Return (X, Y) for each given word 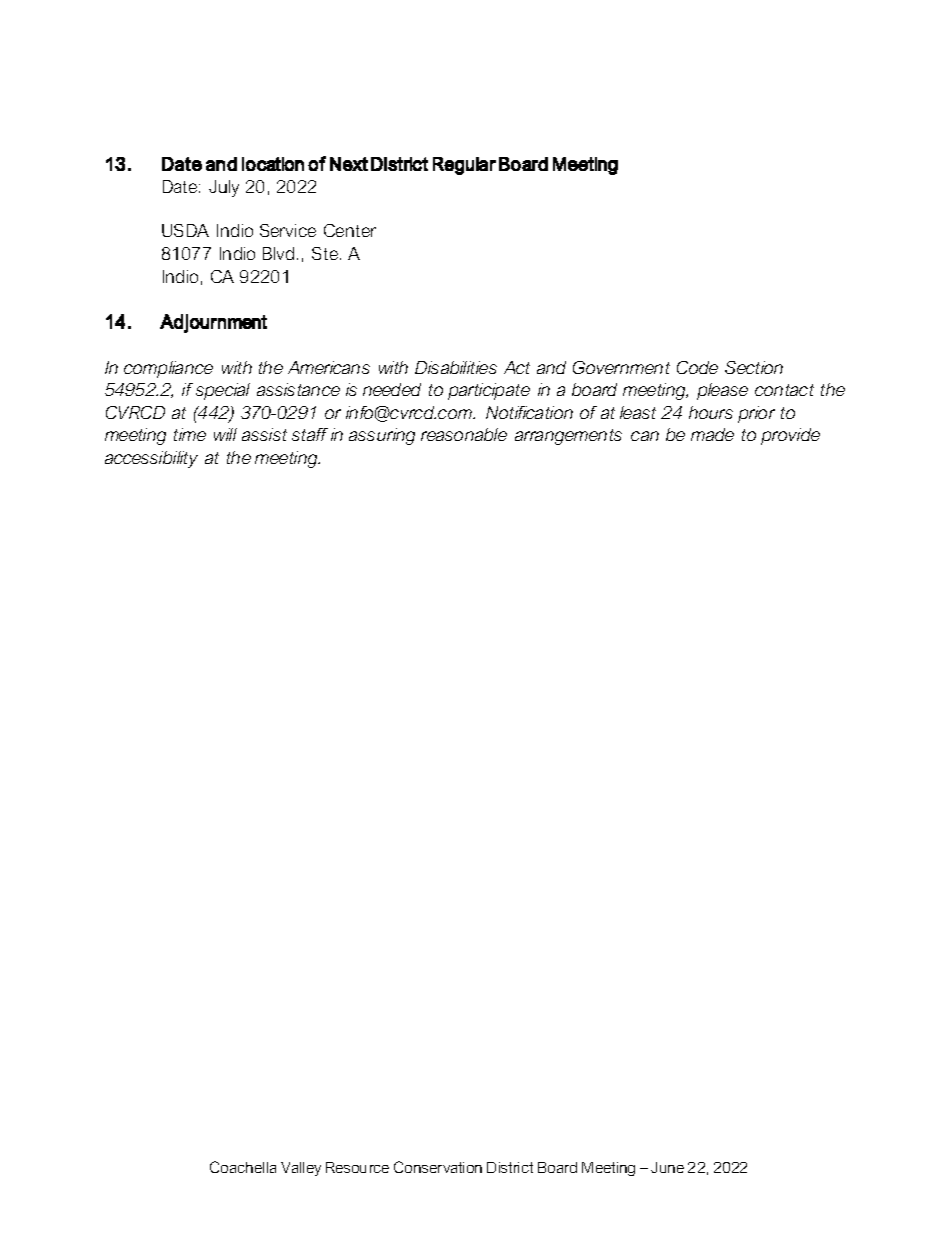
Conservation (438, 1167)
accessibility (151, 459)
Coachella (243, 1167)
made (712, 434)
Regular (464, 166)
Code (697, 367)
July (224, 188)
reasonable (464, 434)
